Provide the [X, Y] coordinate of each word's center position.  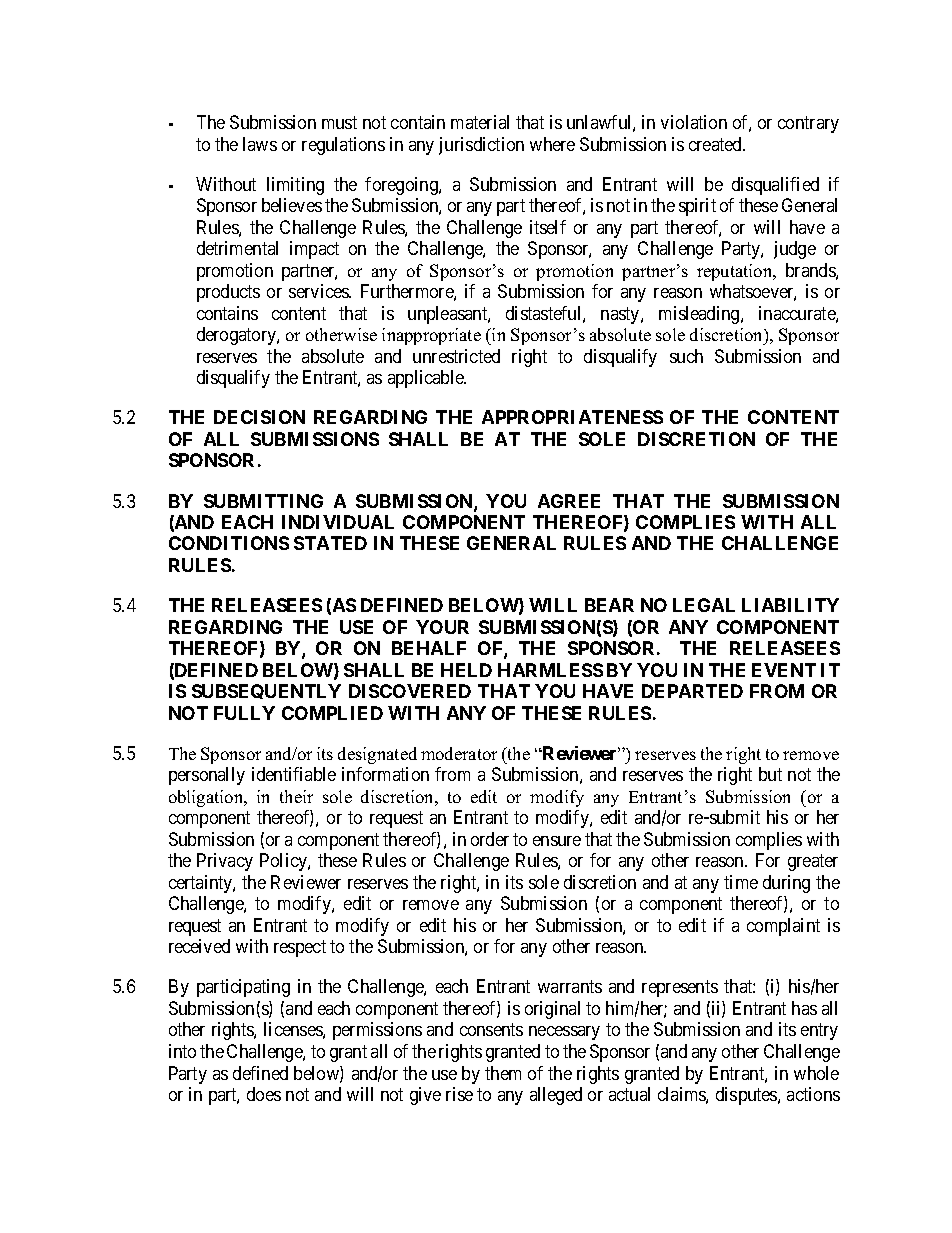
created [717, 144]
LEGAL [704, 605]
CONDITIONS [229, 543]
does [264, 1094]
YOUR [442, 627]
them [503, 1073]
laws [260, 144]
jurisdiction [481, 146]
